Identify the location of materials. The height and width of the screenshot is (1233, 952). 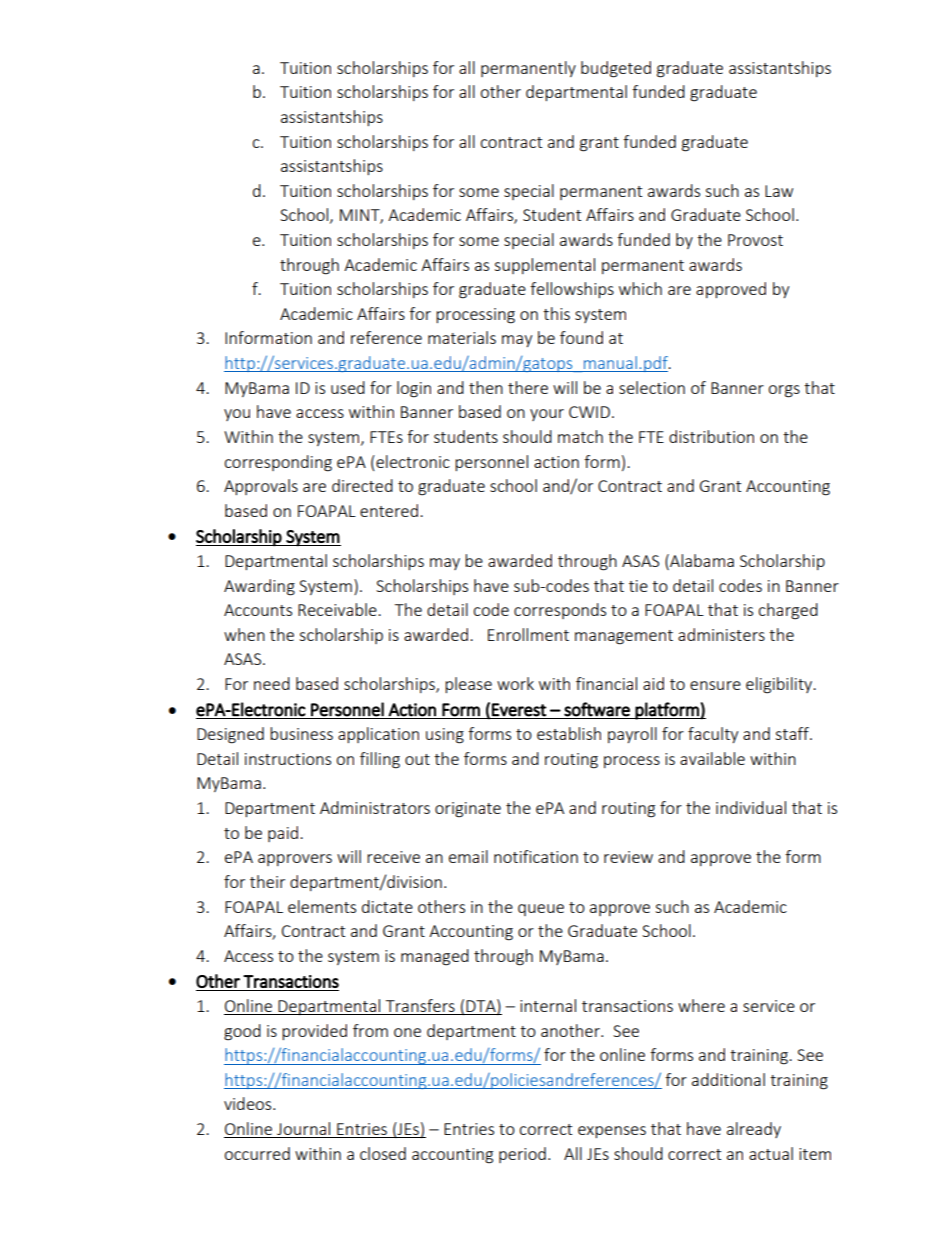
(462, 337).
